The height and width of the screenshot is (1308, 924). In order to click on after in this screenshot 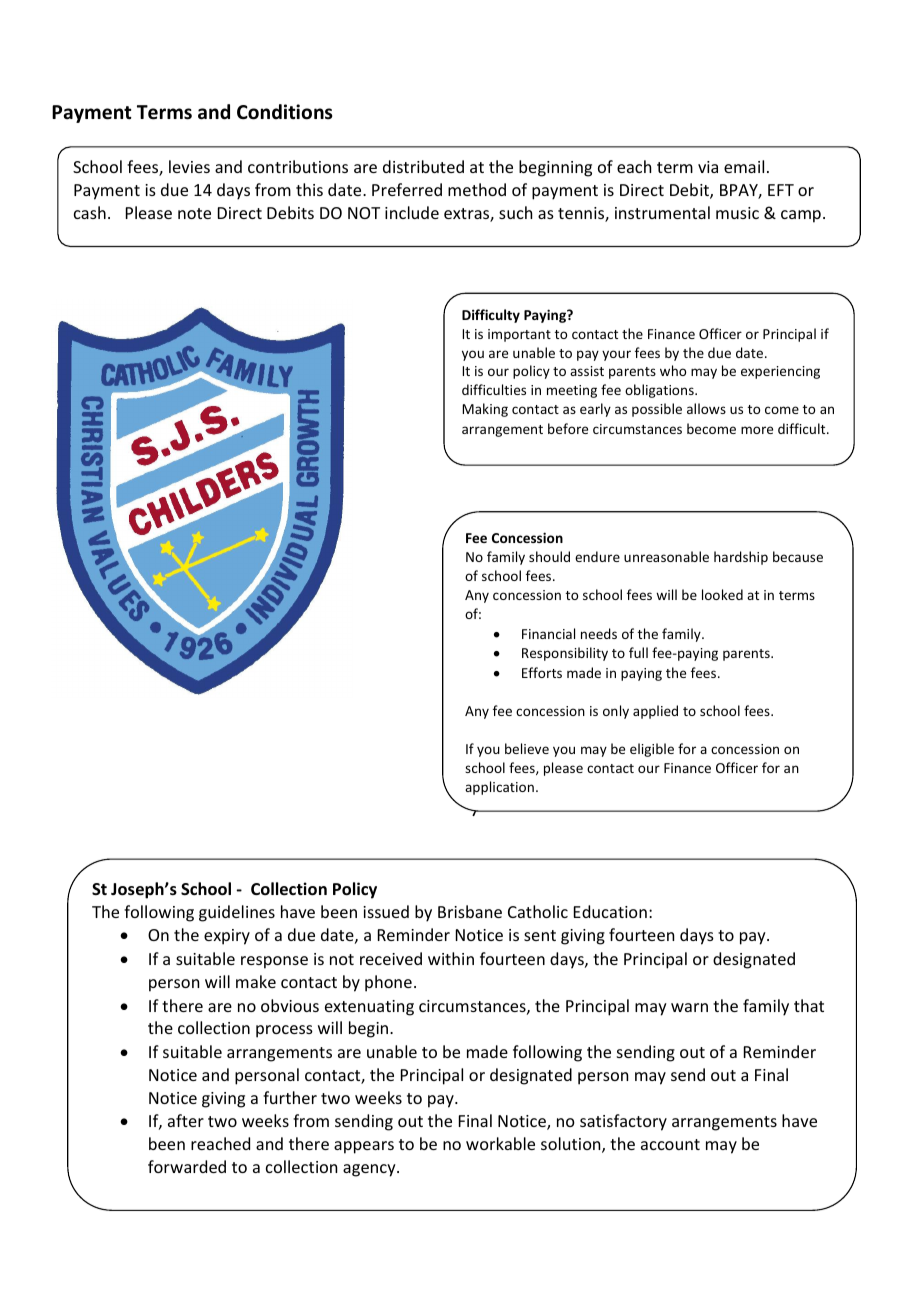, I will do `click(186, 1120)`.
